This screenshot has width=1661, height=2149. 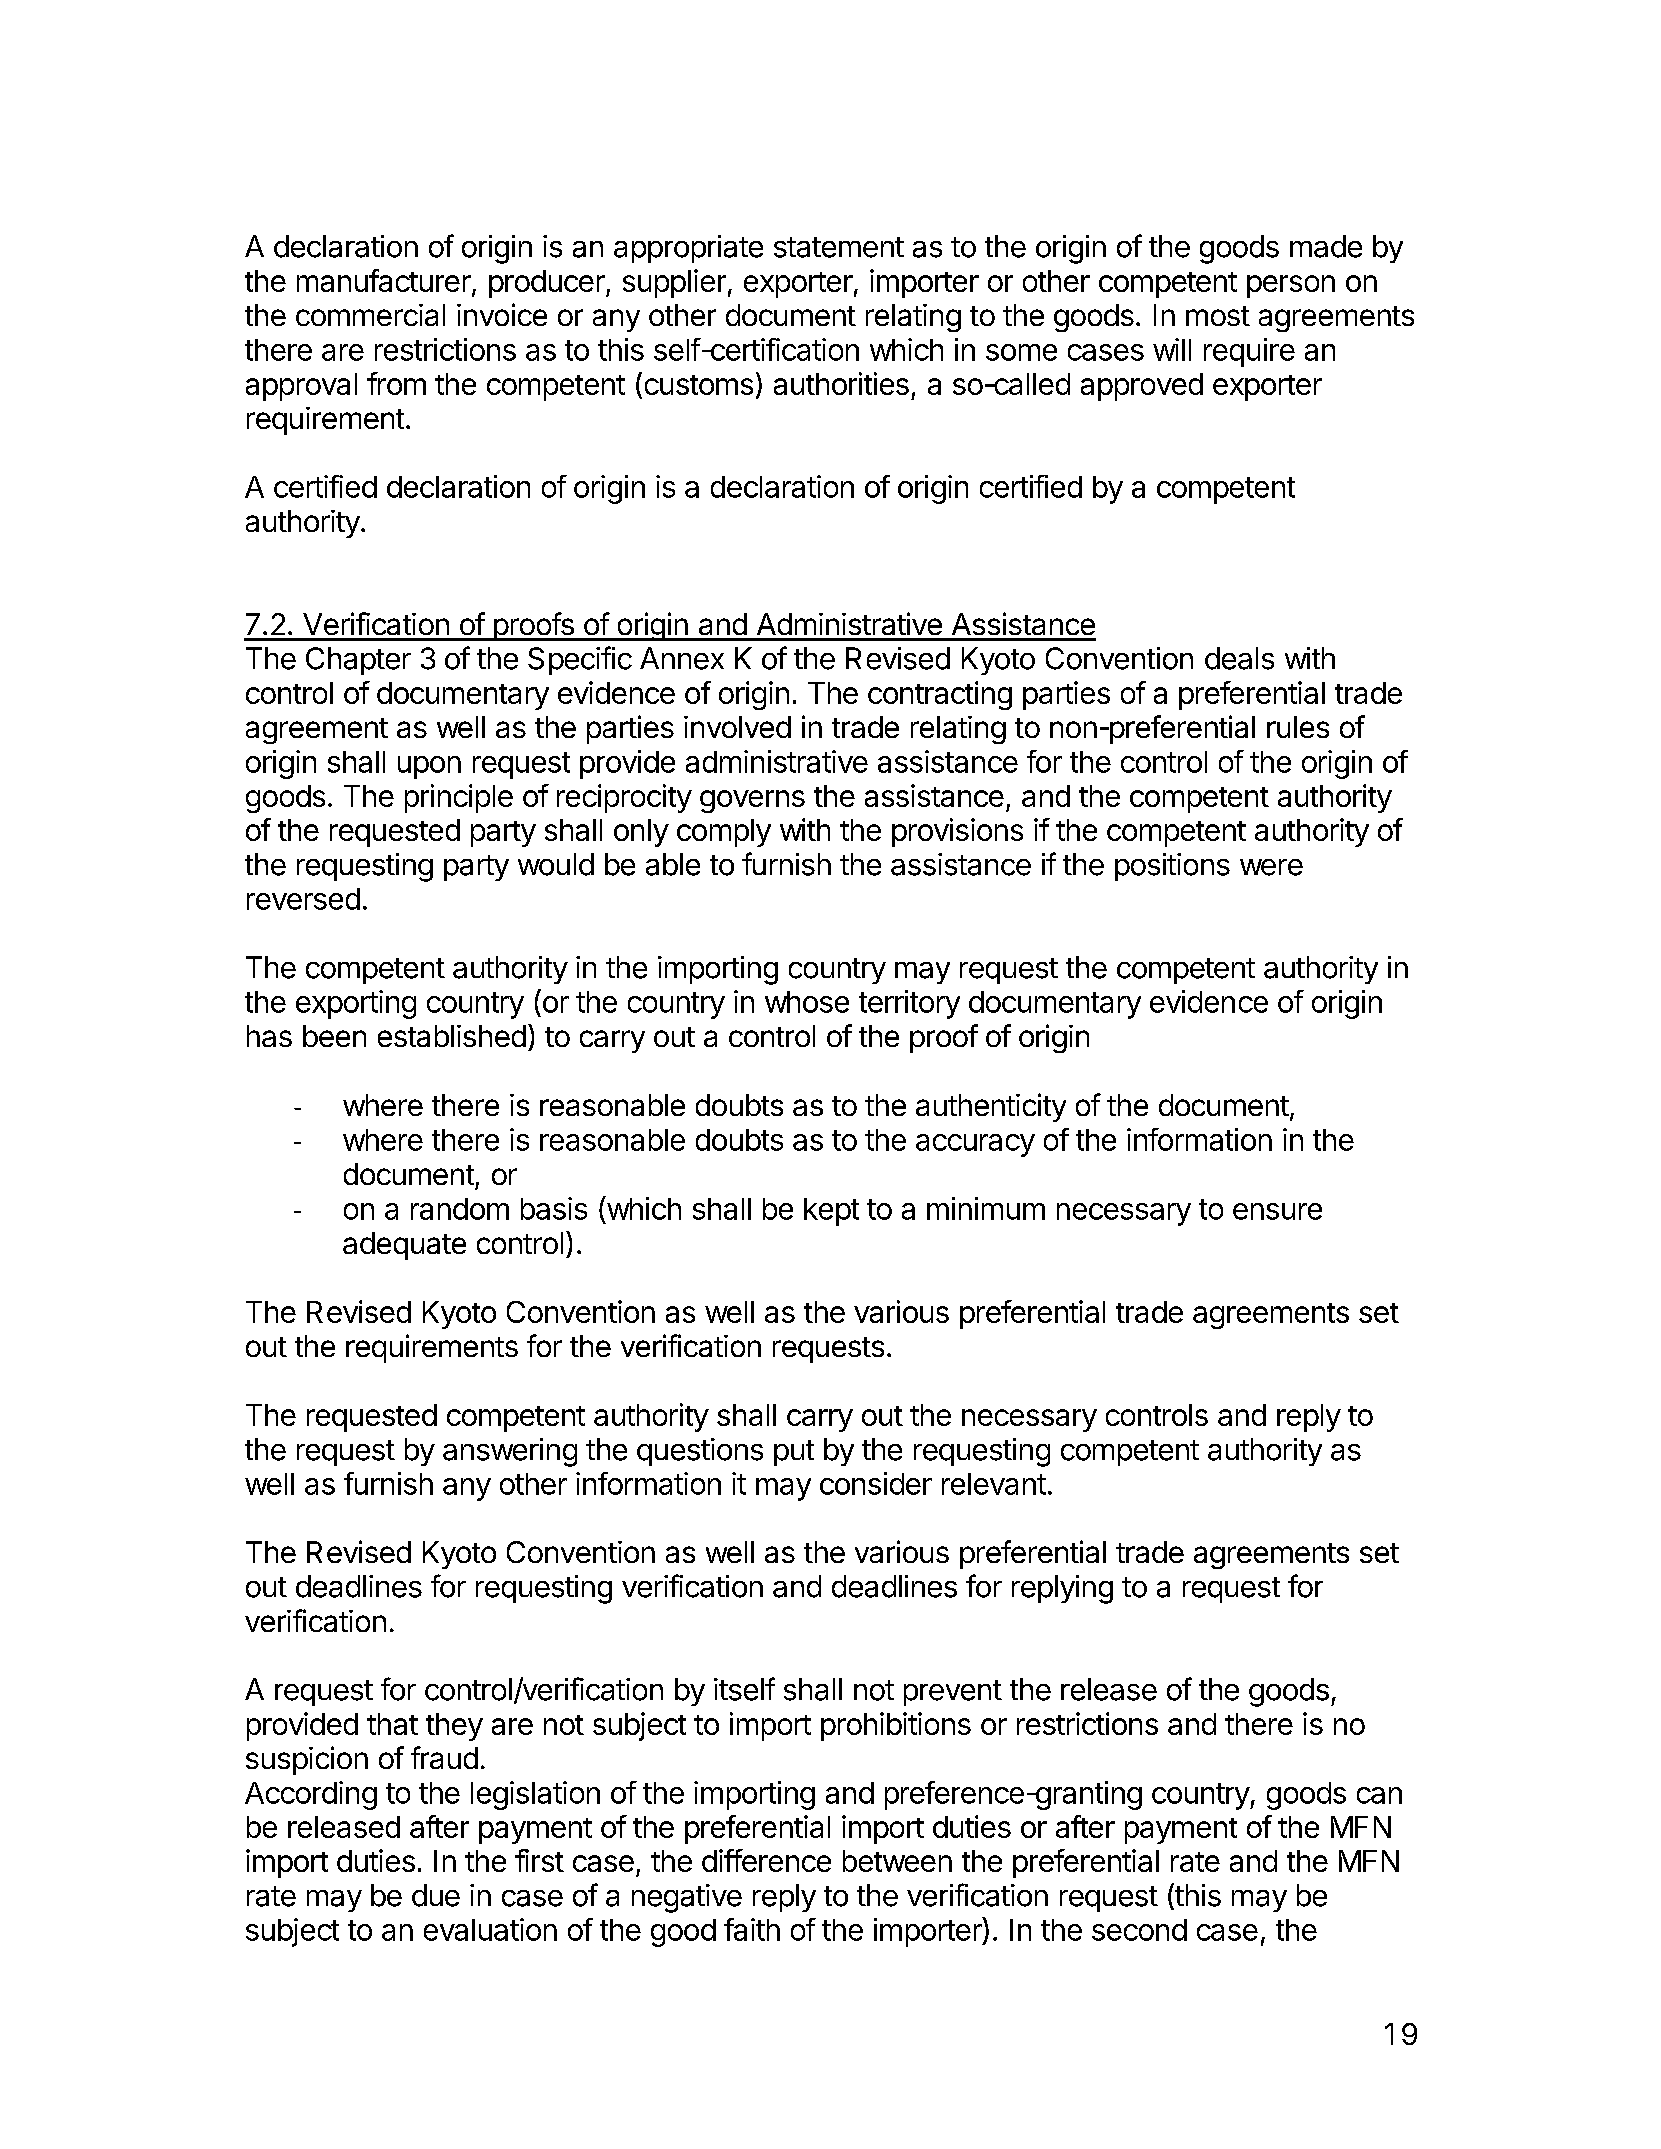 What do you see at coordinates (404, 1246) in the screenshot?
I see `adequate` at bounding box center [404, 1246].
